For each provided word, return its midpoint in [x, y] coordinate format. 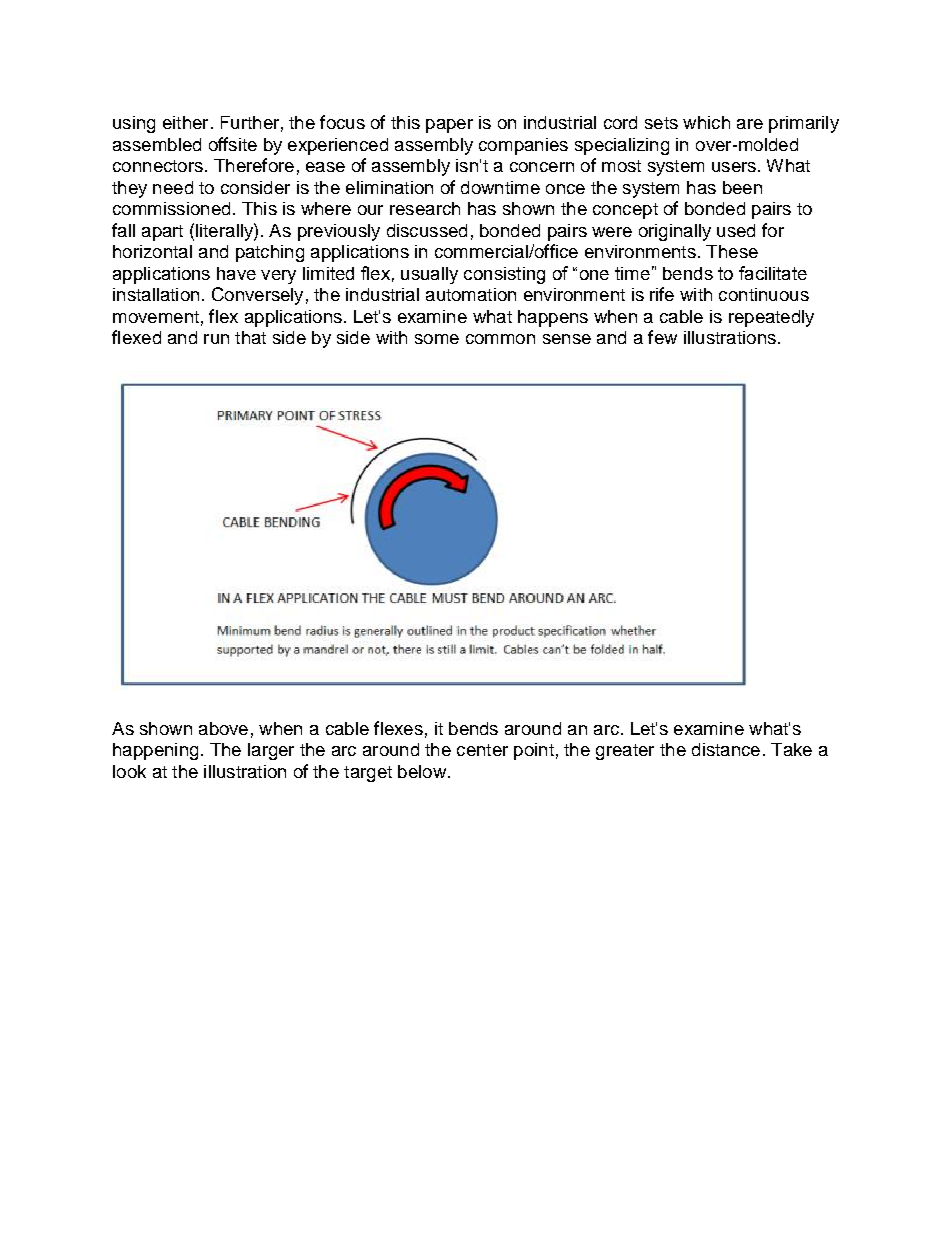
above [223, 728]
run [216, 339]
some [437, 339]
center [482, 750]
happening [155, 751]
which [706, 122]
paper [449, 126]
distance [726, 749]
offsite [233, 144]
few [662, 337]
